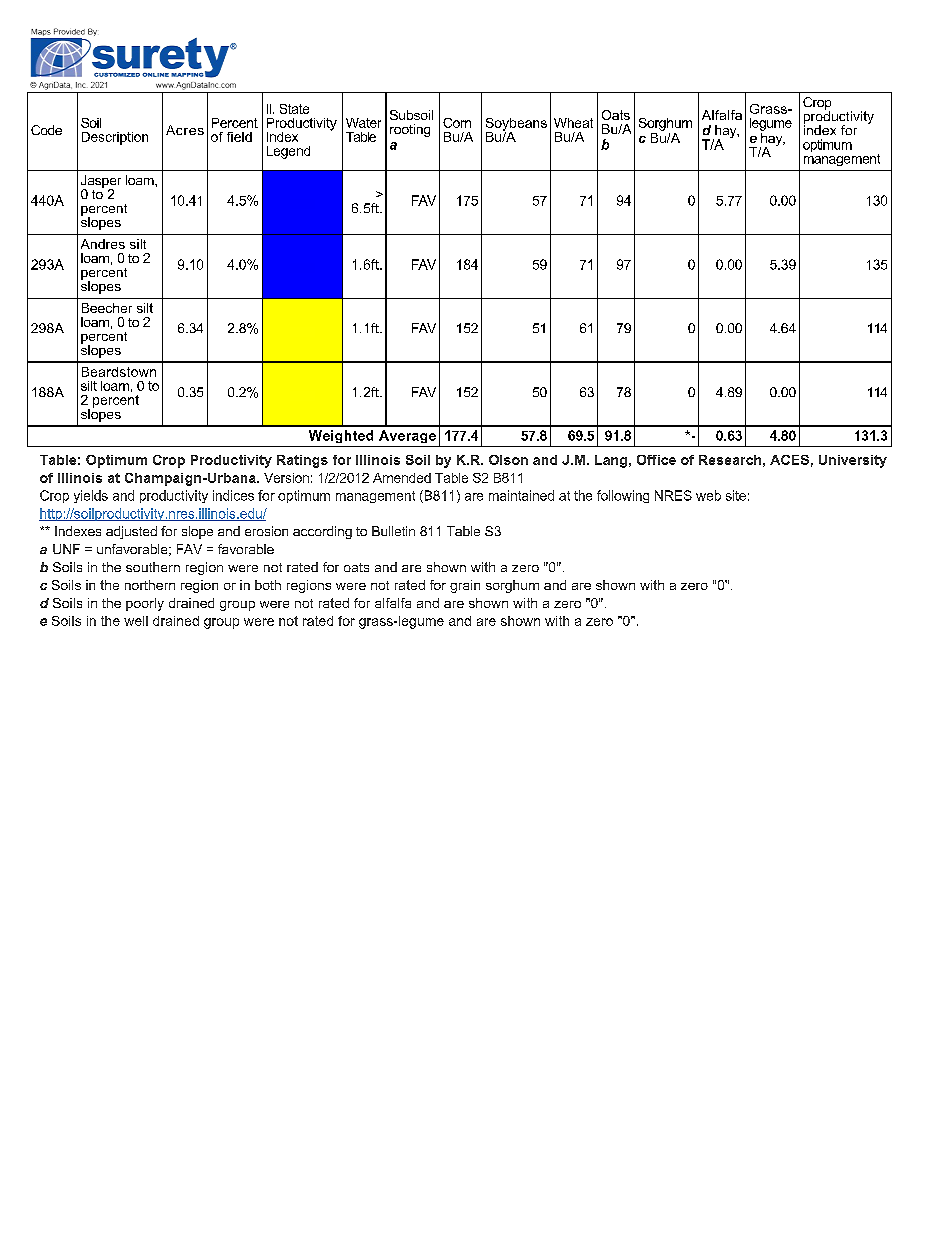 The image size is (952, 1233). What do you see at coordinates (789, 460) in the screenshot?
I see `ACES` at bounding box center [789, 460].
